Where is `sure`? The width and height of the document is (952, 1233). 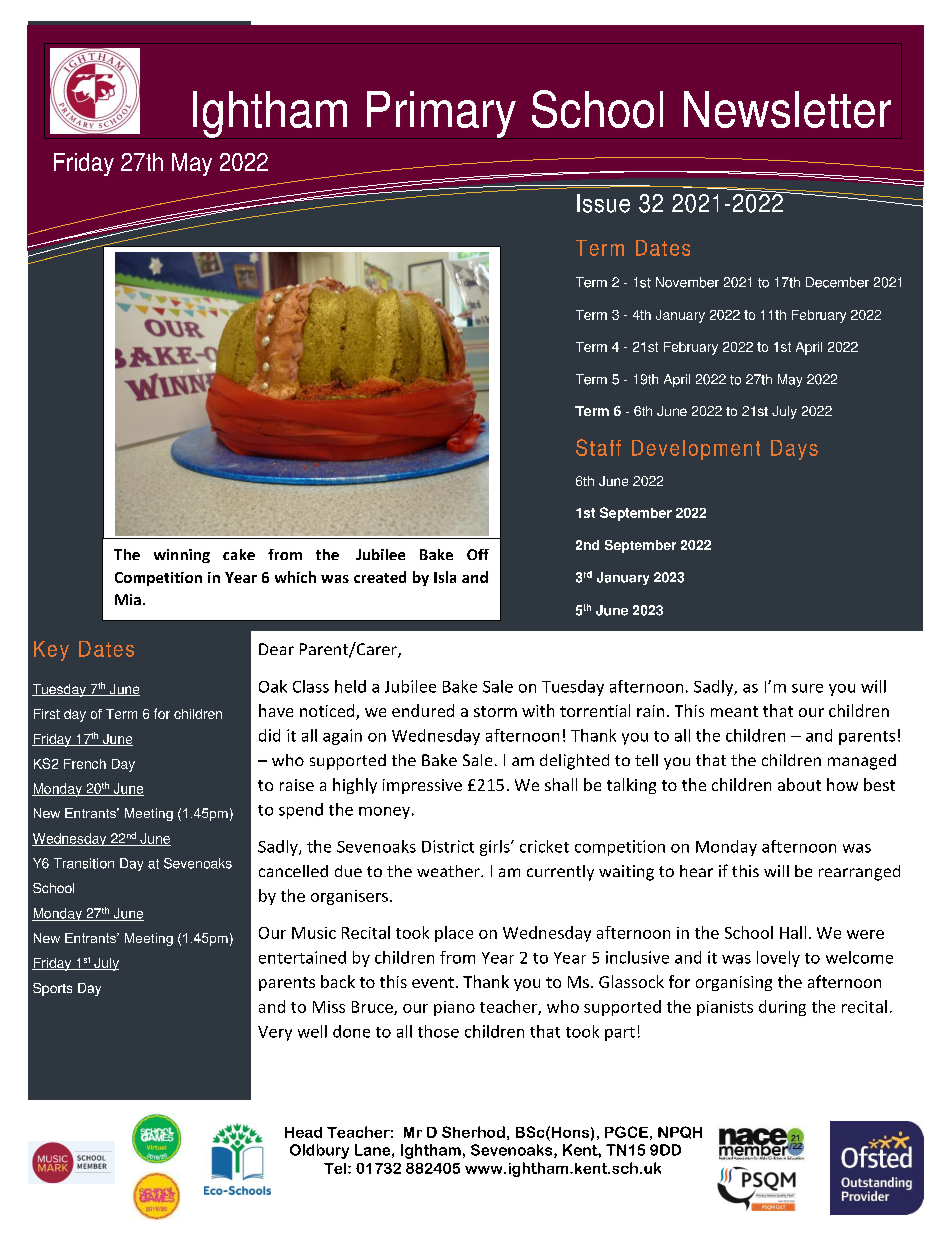 sure is located at coordinates (807, 688).
